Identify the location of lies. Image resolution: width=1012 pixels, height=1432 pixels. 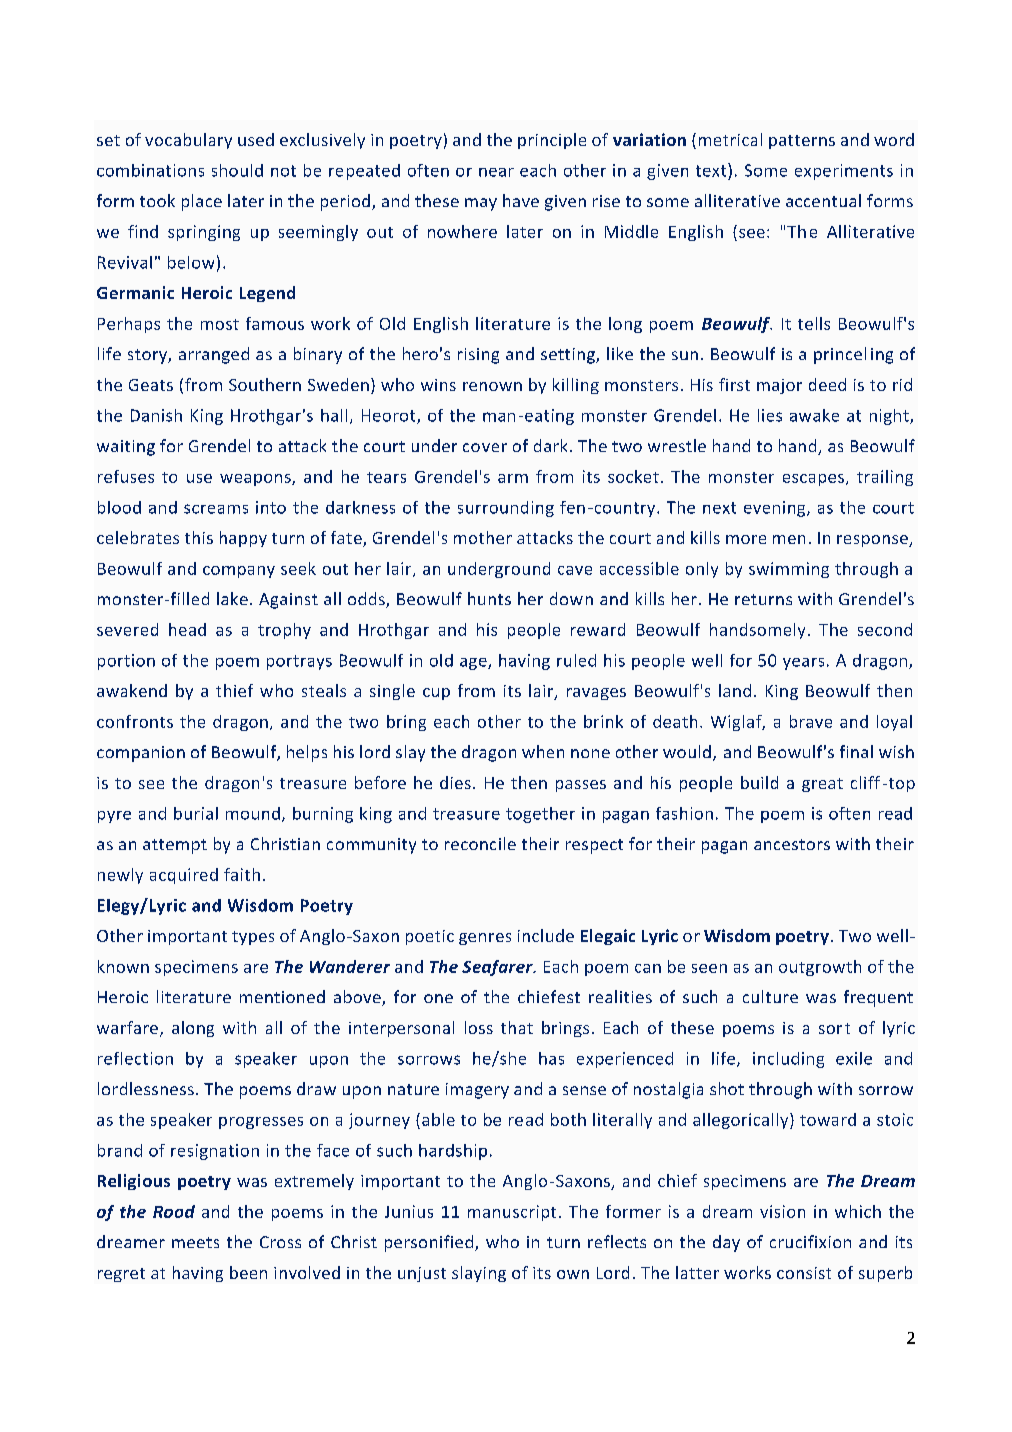
(770, 415).
